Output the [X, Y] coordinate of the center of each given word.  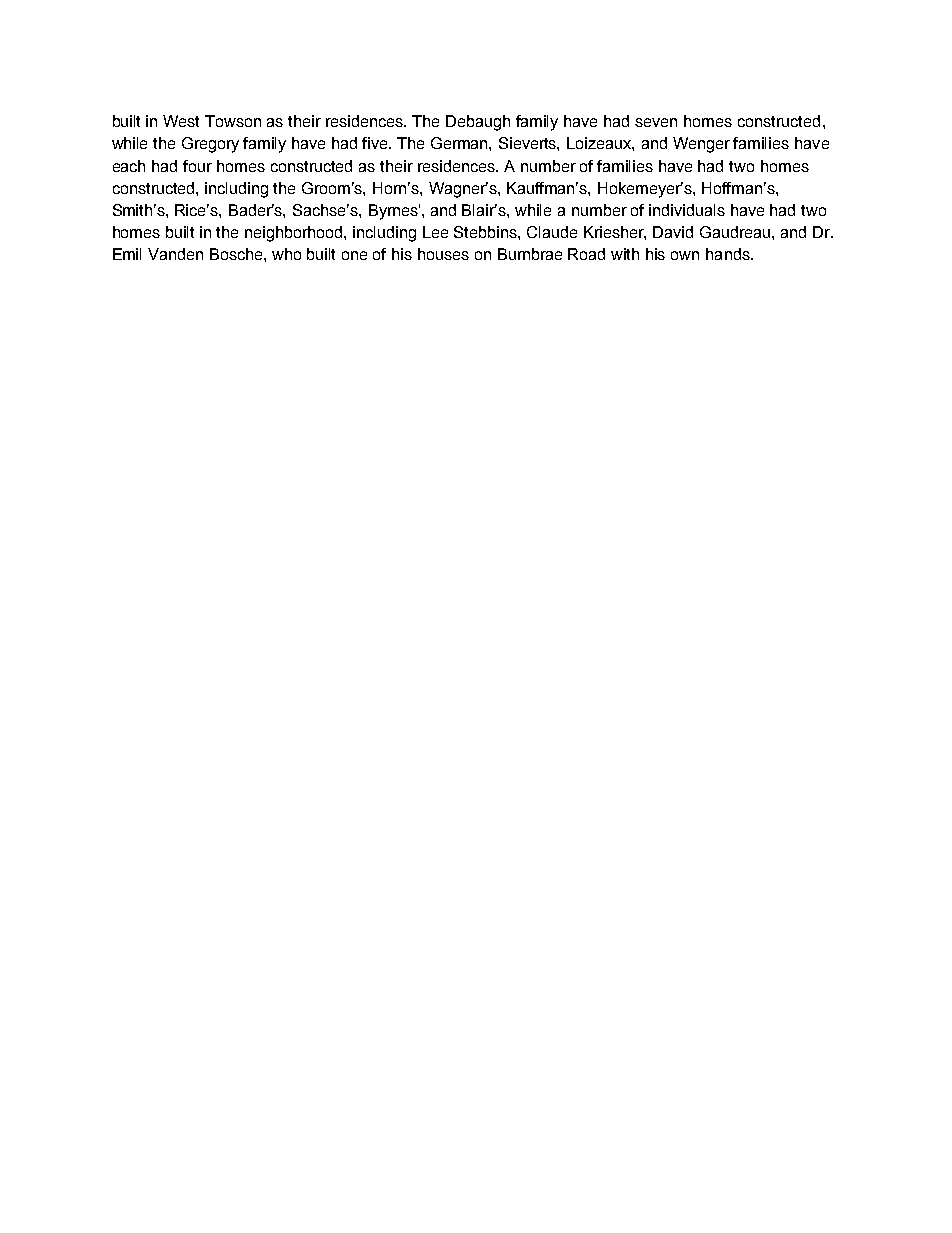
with [625, 254]
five [376, 143]
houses [443, 254]
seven [656, 122]
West [181, 121]
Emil [127, 254]
